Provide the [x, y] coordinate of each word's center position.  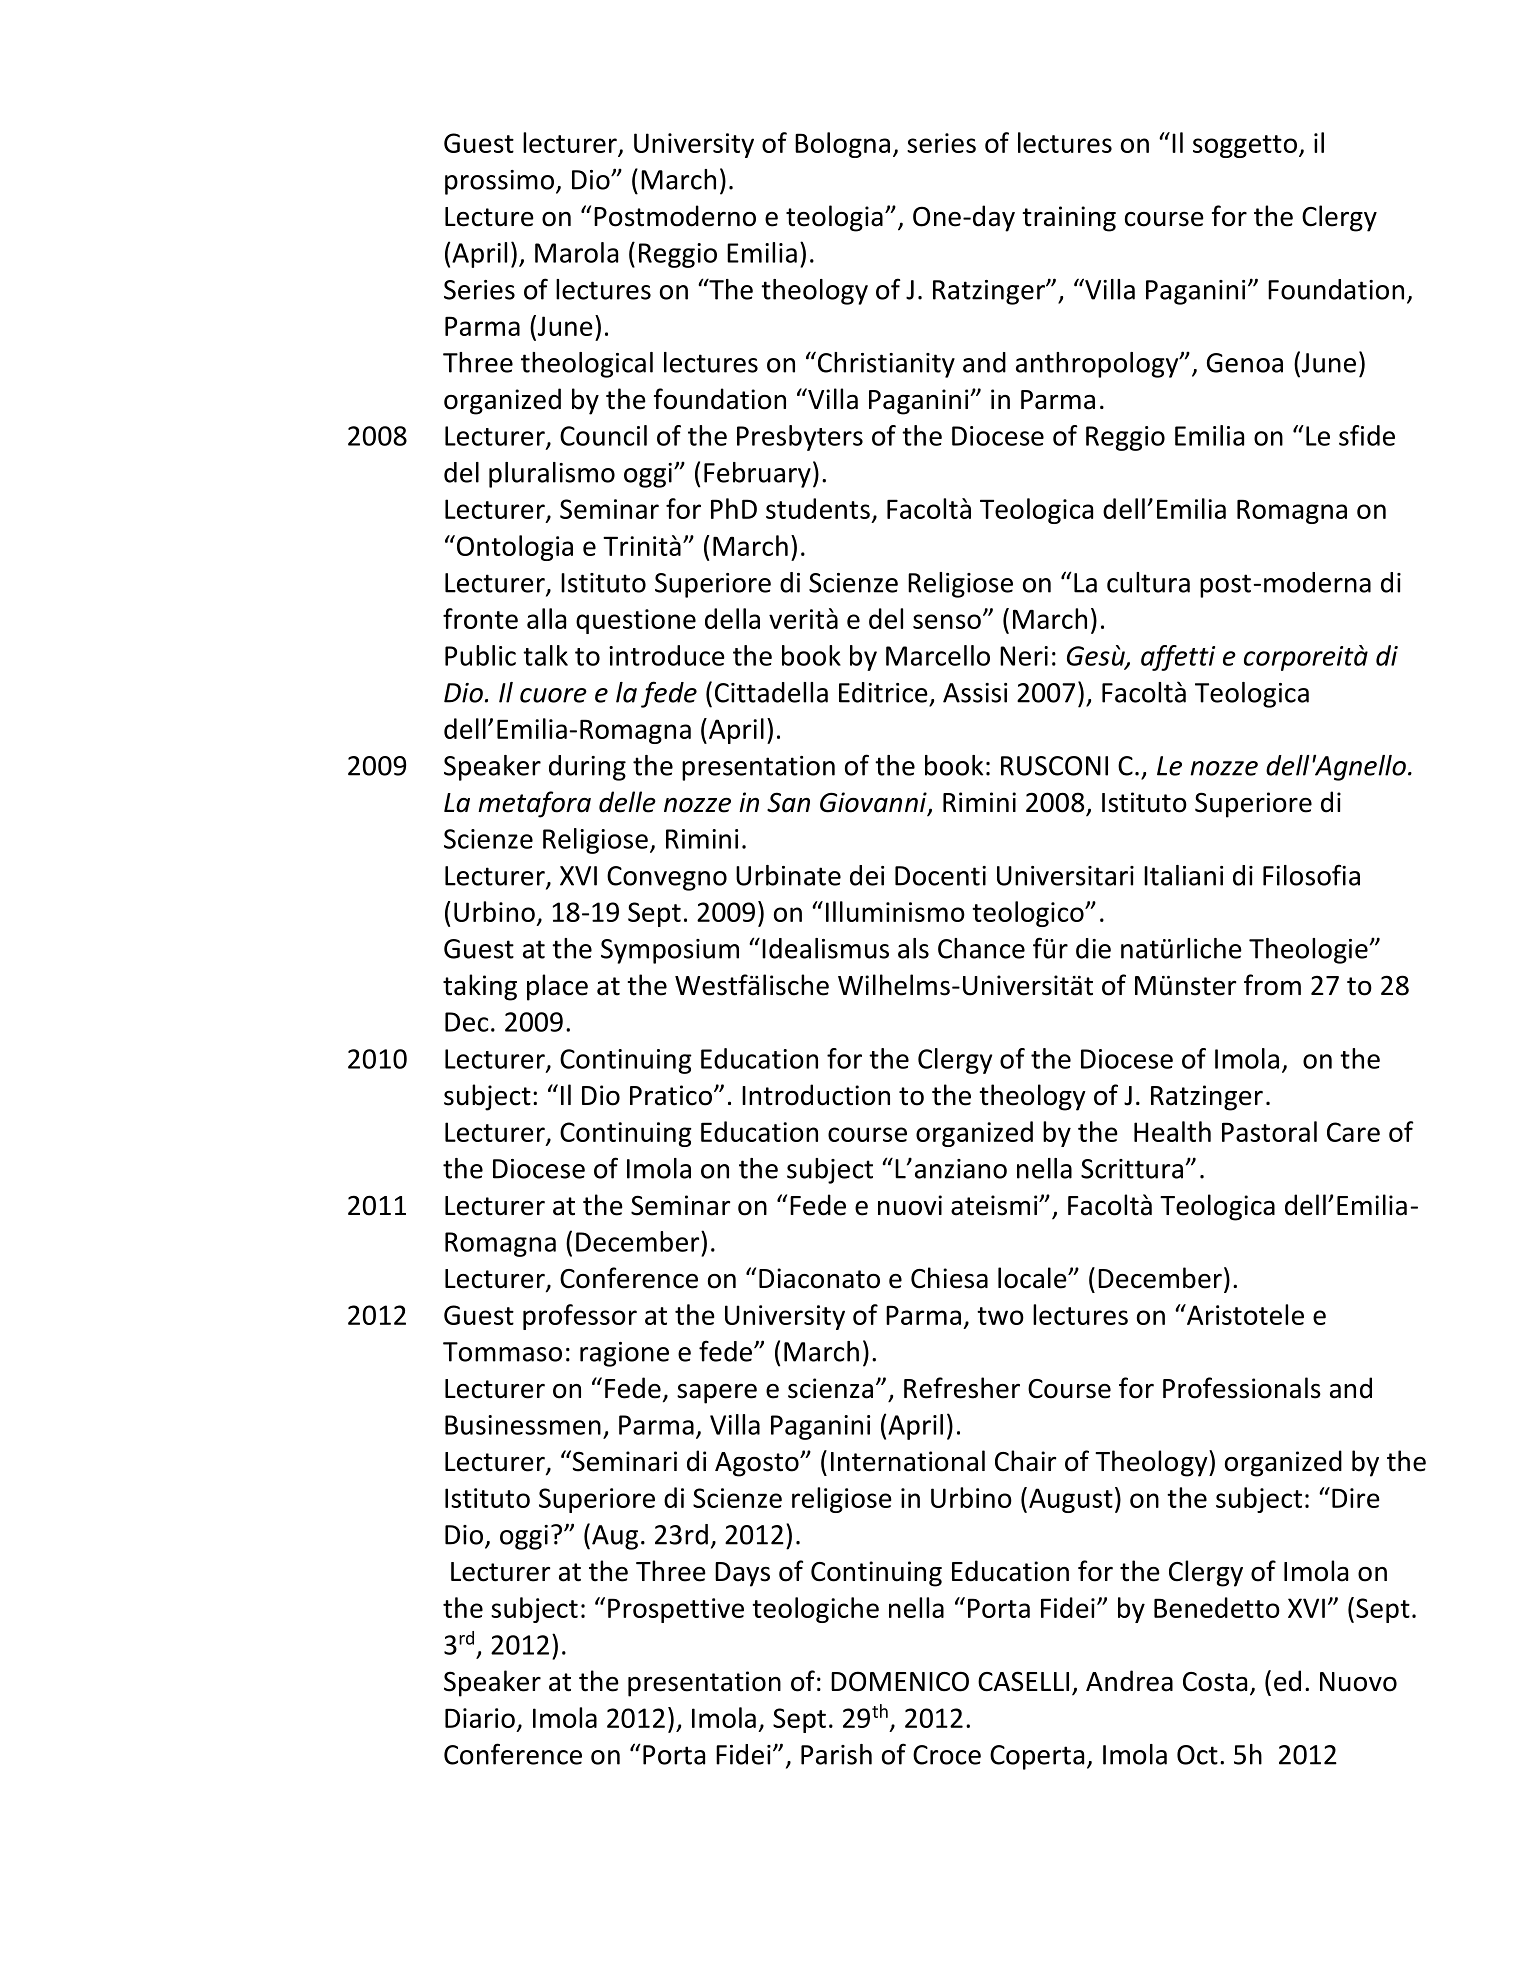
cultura [1148, 582]
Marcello [938, 655]
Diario [480, 1718]
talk [545, 655]
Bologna [842, 145]
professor [580, 1317]
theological [587, 365]
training [1069, 219]
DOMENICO [900, 1681]
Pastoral [1269, 1131]
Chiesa [949, 1278]
